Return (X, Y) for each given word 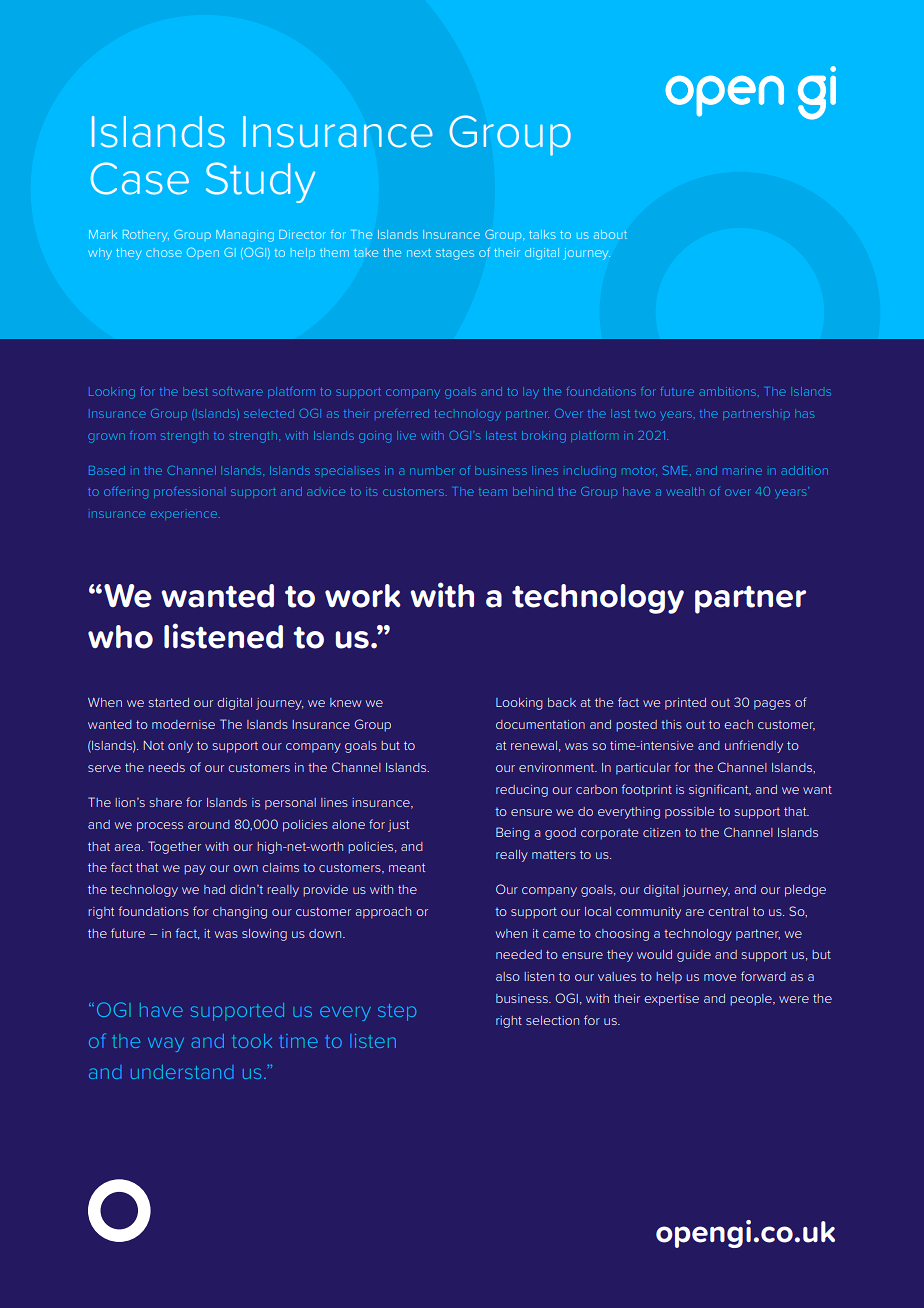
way (166, 1044)
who (120, 637)
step (397, 1012)
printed (685, 704)
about (610, 234)
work (362, 596)
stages (455, 254)
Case (140, 178)
